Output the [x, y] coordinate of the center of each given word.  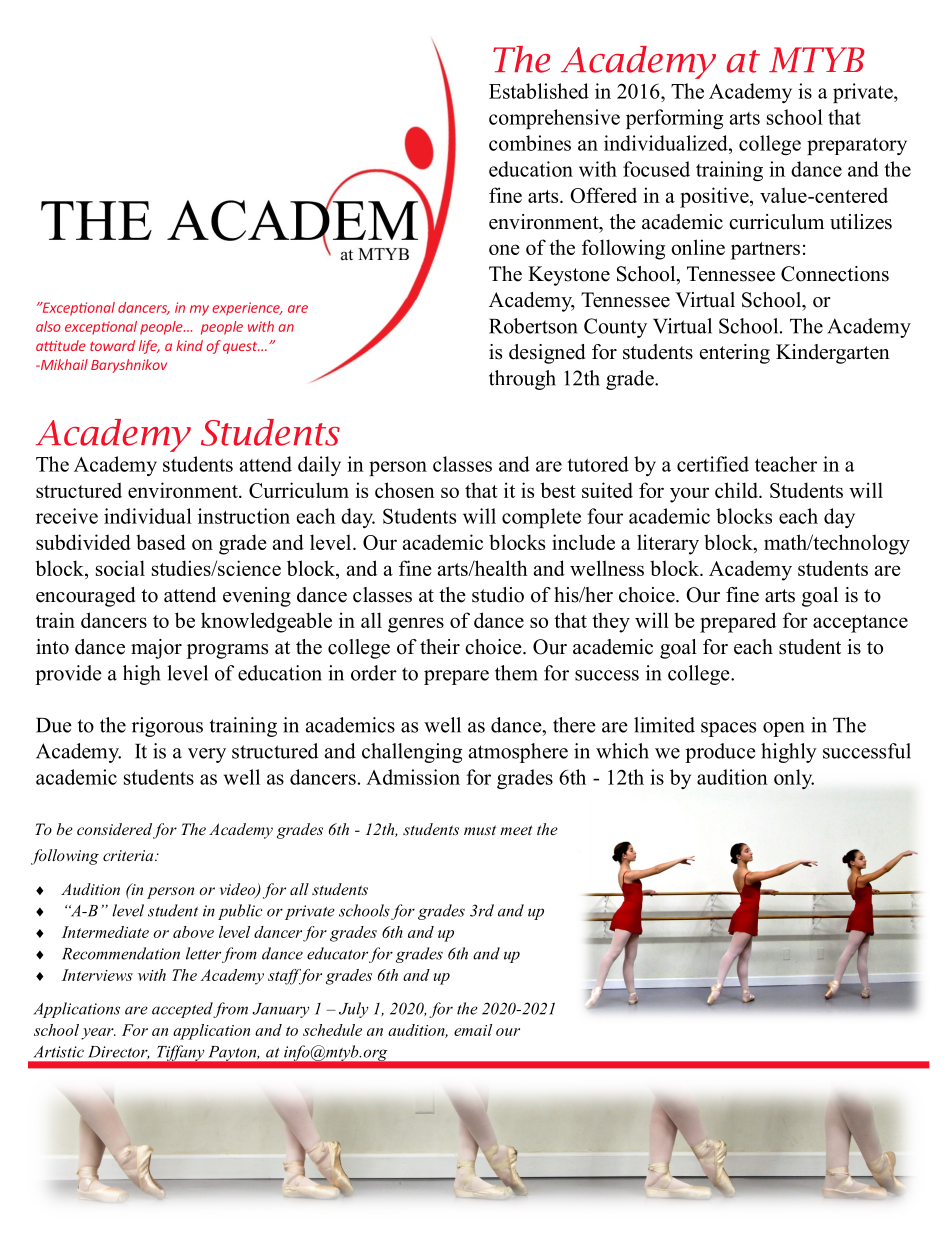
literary [668, 544]
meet [516, 830]
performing [674, 119]
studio [498, 595]
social [120, 568]
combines [530, 143]
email [473, 1030]
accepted [183, 1010]
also [48, 326]
